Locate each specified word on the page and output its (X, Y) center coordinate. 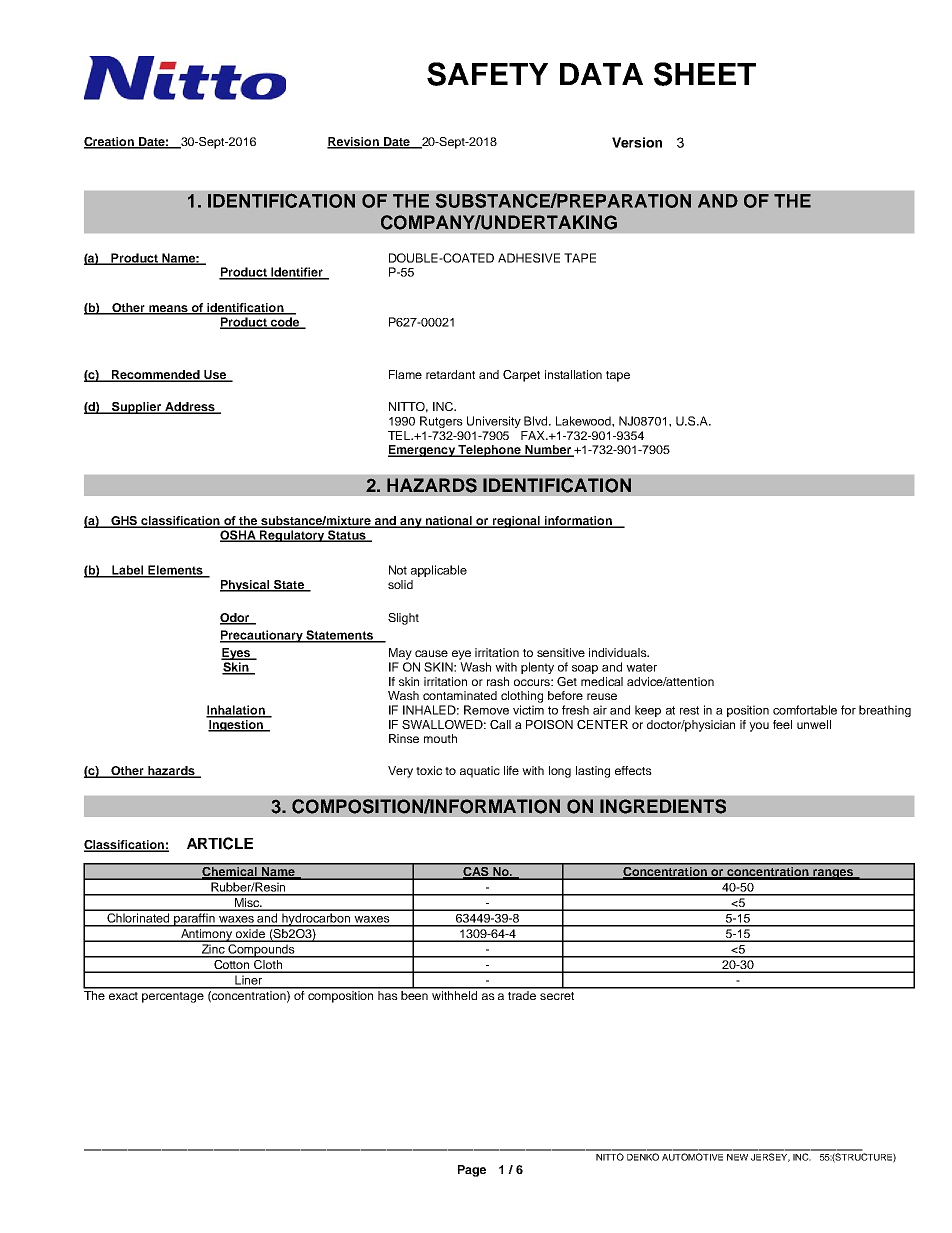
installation (573, 374)
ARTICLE (220, 843)
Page (472, 1171)
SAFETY (487, 74)
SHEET (705, 74)
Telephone (489, 451)
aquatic (480, 772)
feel (782, 724)
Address (190, 408)
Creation (110, 143)
